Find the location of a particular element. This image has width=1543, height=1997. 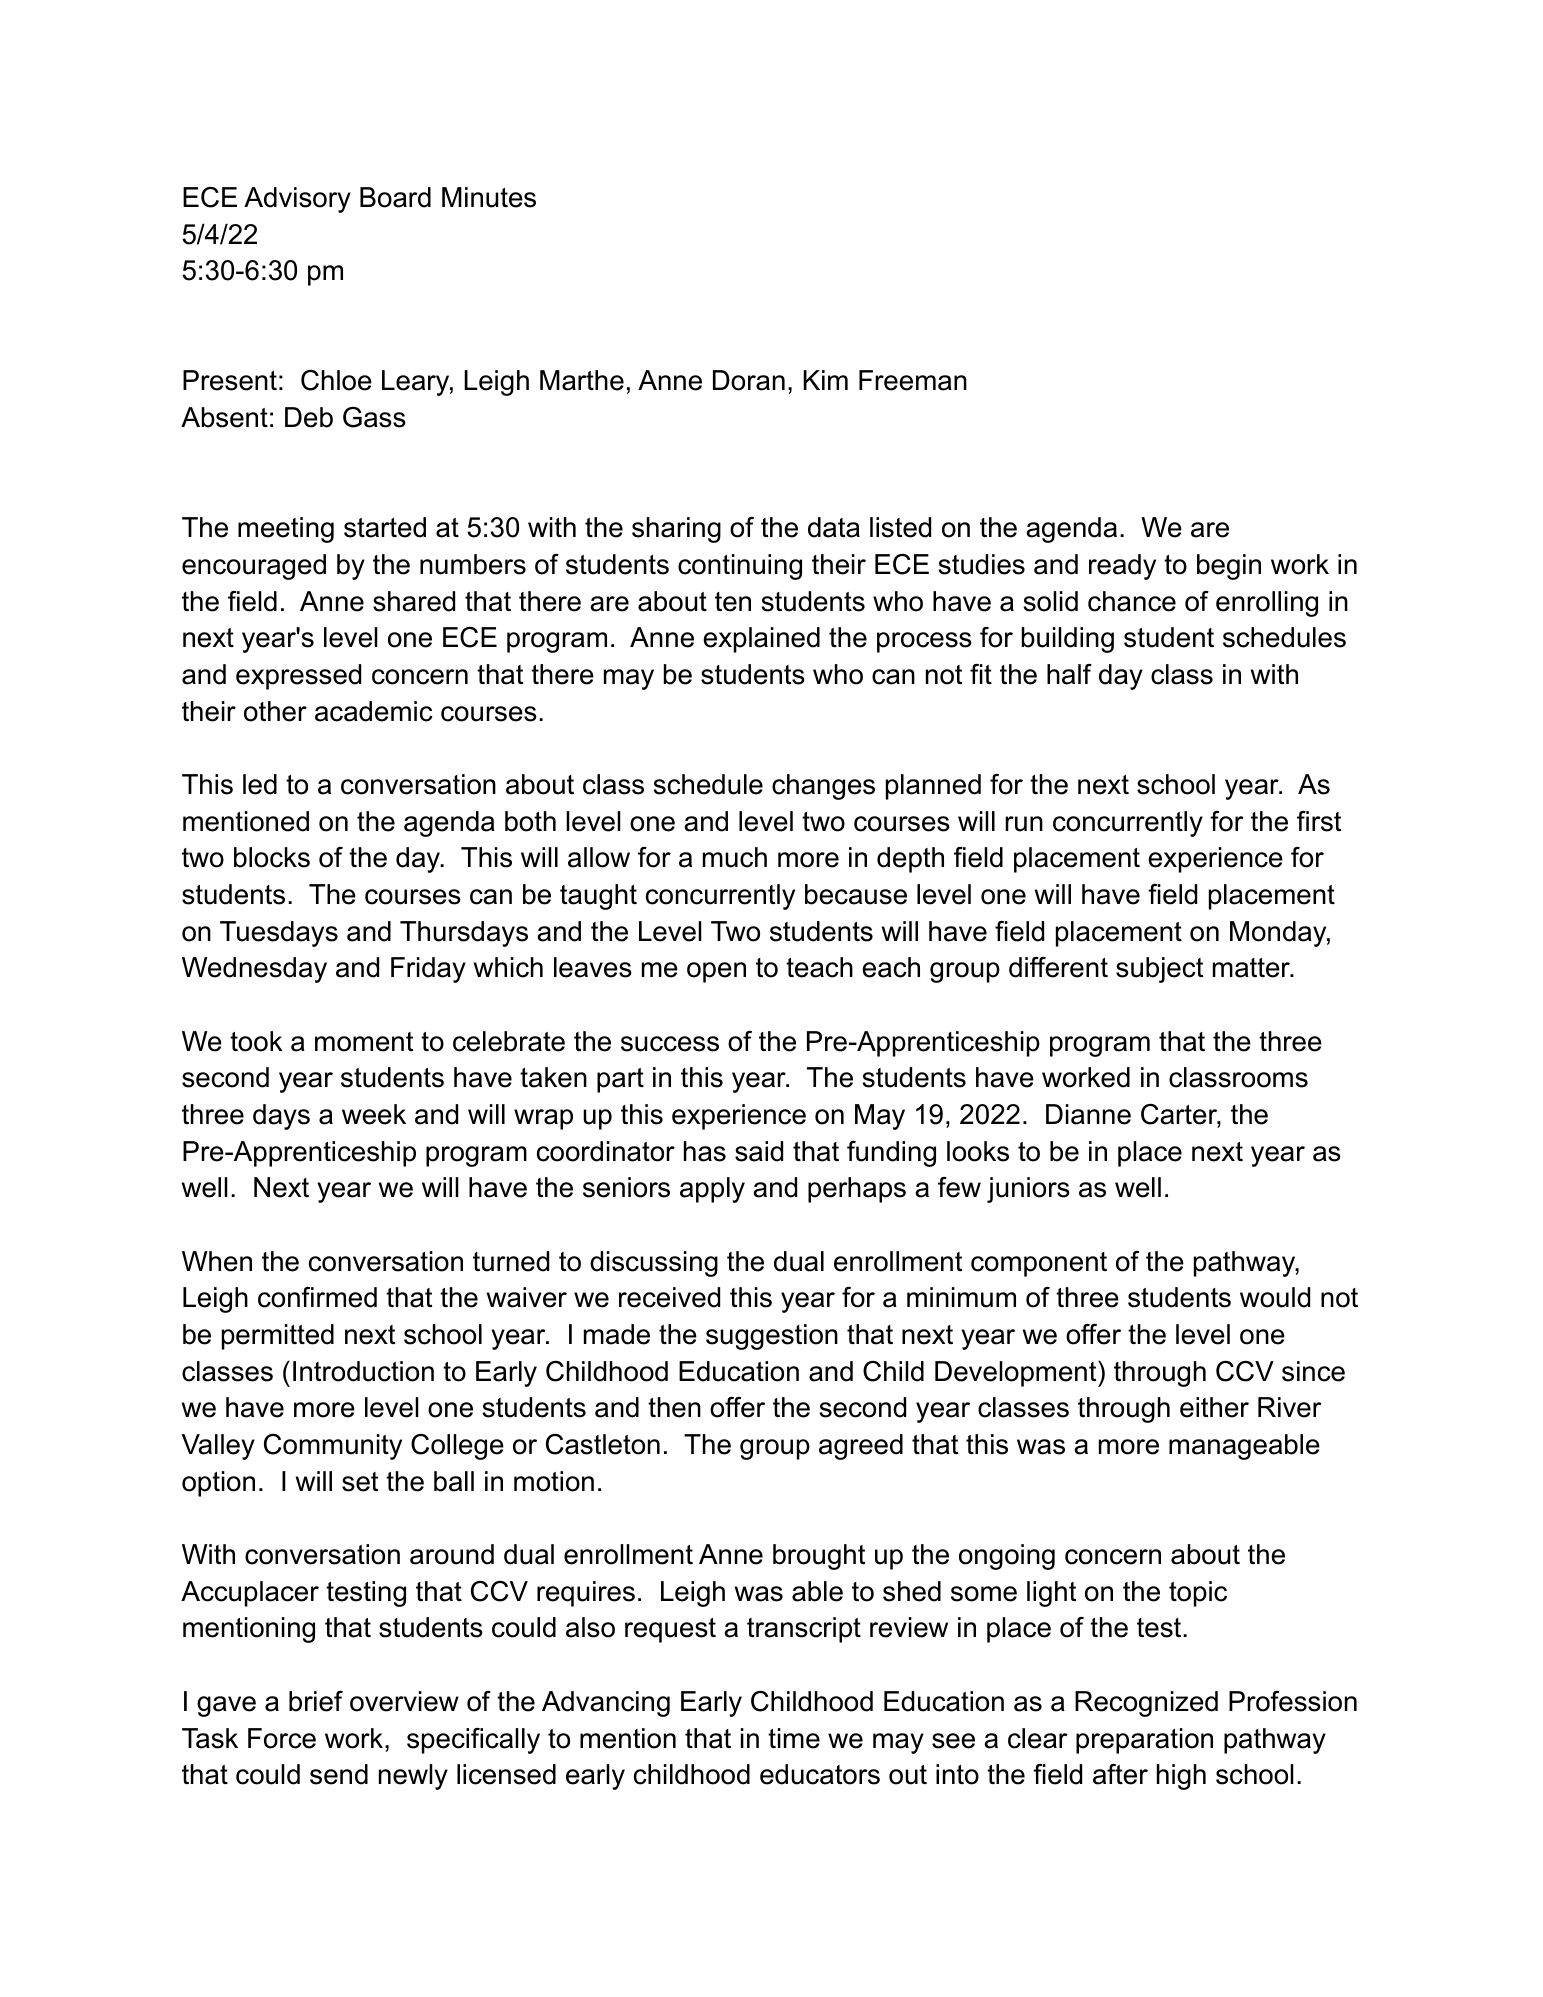

either is located at coordinates (1214, 1407).
